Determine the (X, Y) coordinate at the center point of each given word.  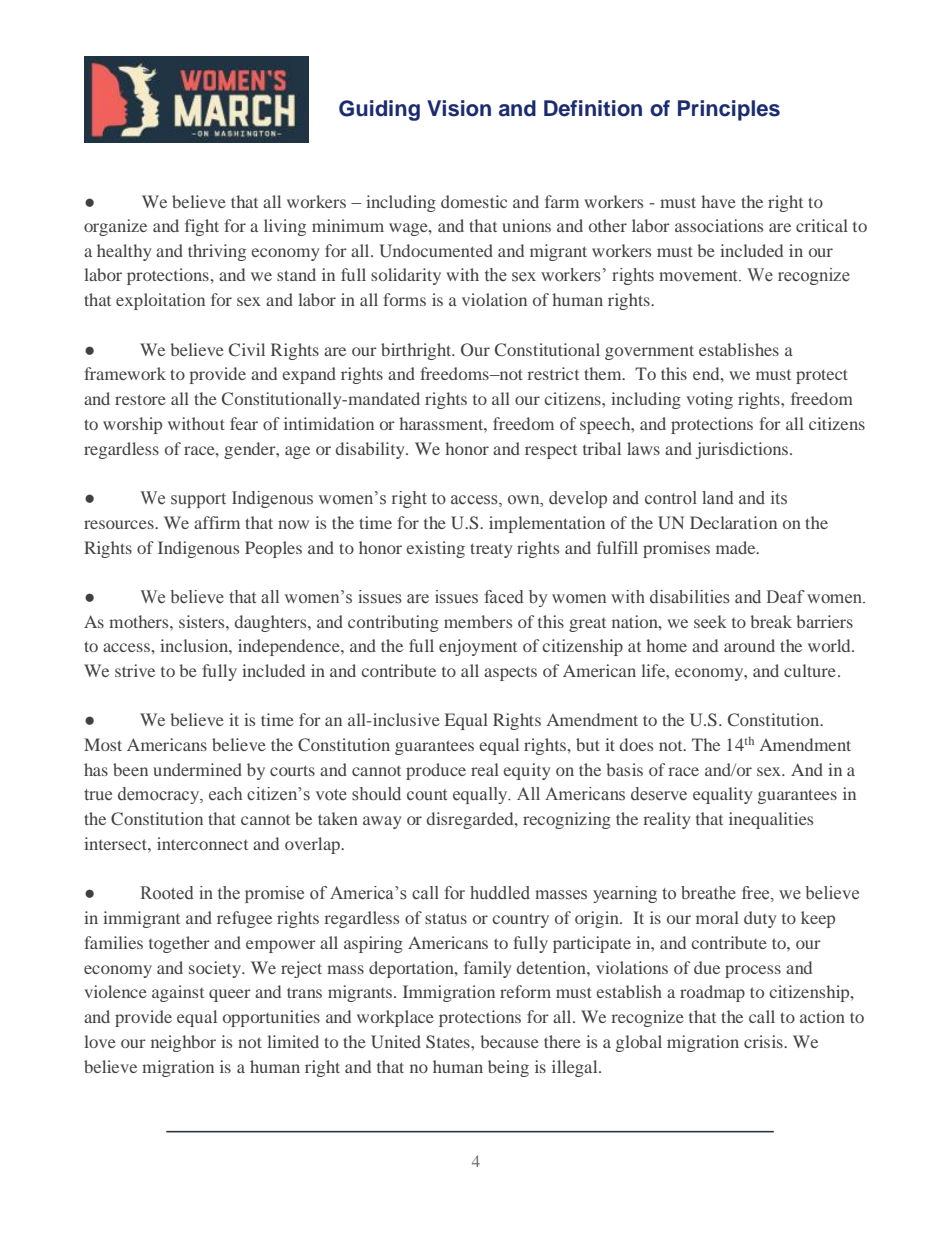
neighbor (183, 1043)
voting (709, 400)
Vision (459, 108)
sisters (203, 621)
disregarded (471, 820)
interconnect (202, 843)
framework (125, 373)
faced (504, 597)
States (449, 1041)
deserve (659, 794)
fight (202, 227)
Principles (729, 110)
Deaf (786, 596)
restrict (553, 373)
